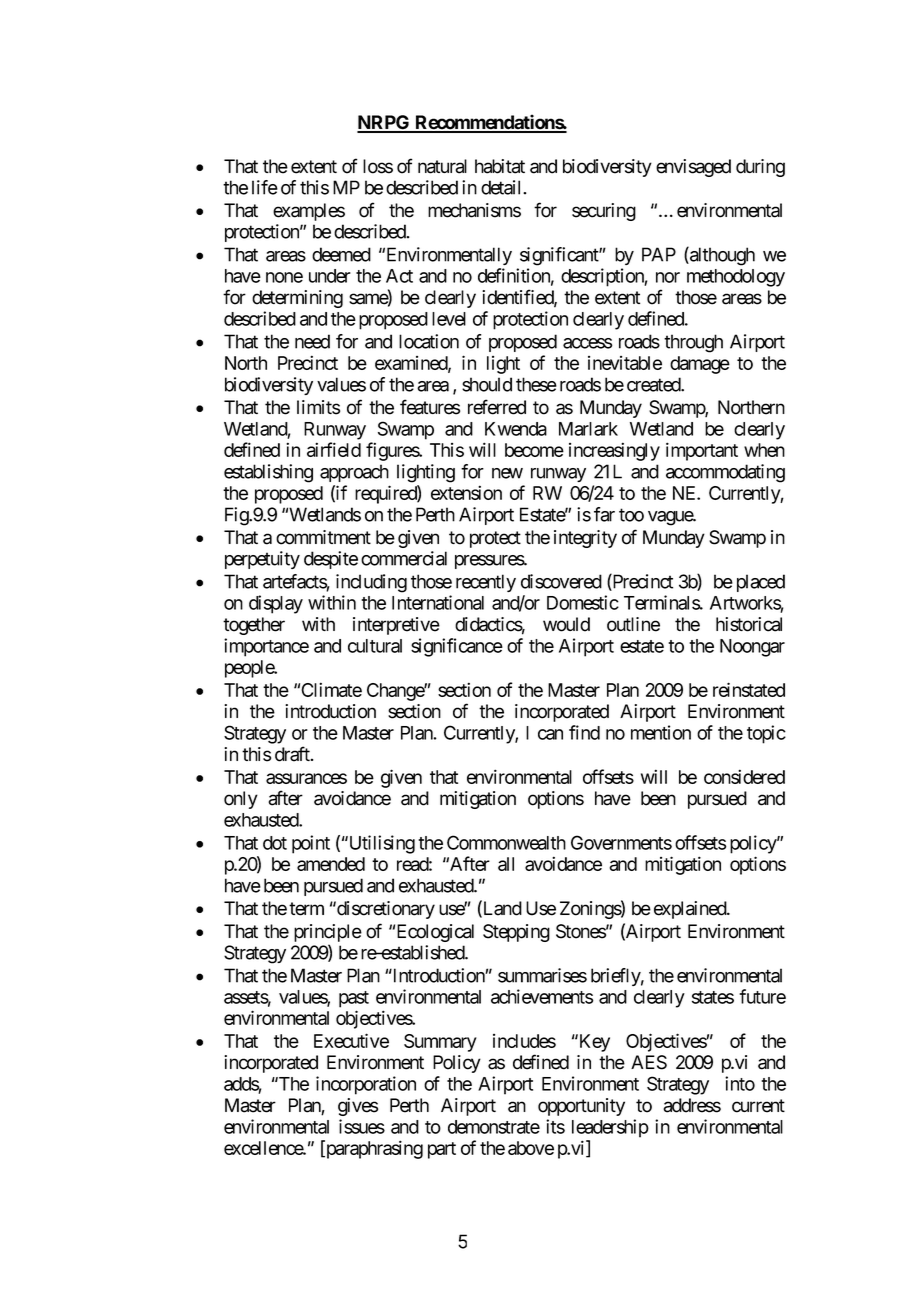 This document has height=1308, width=924. I want to click on significance, so click(457, 647).
